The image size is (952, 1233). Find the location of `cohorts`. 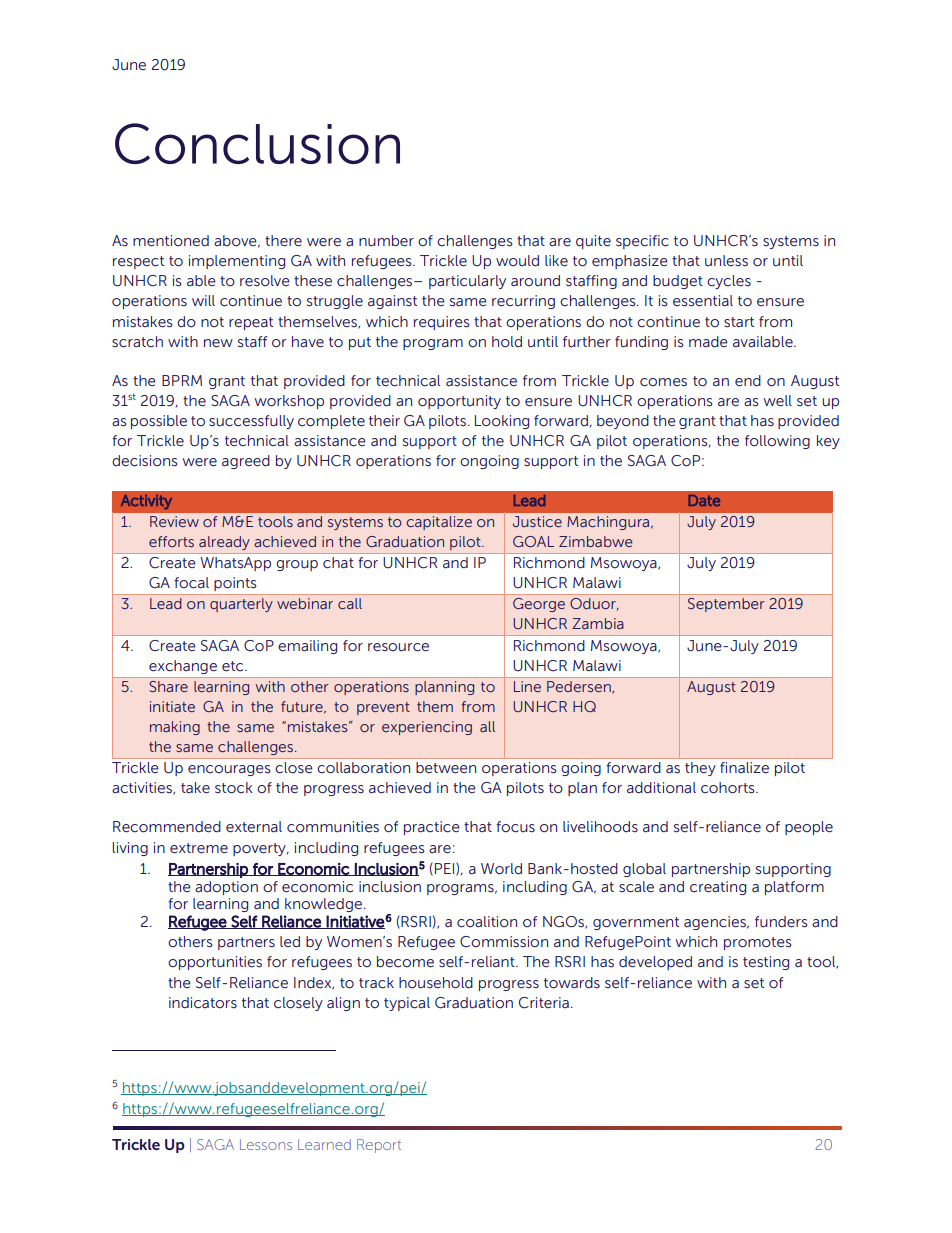

cohorts is located at coordinates (729, 788).
